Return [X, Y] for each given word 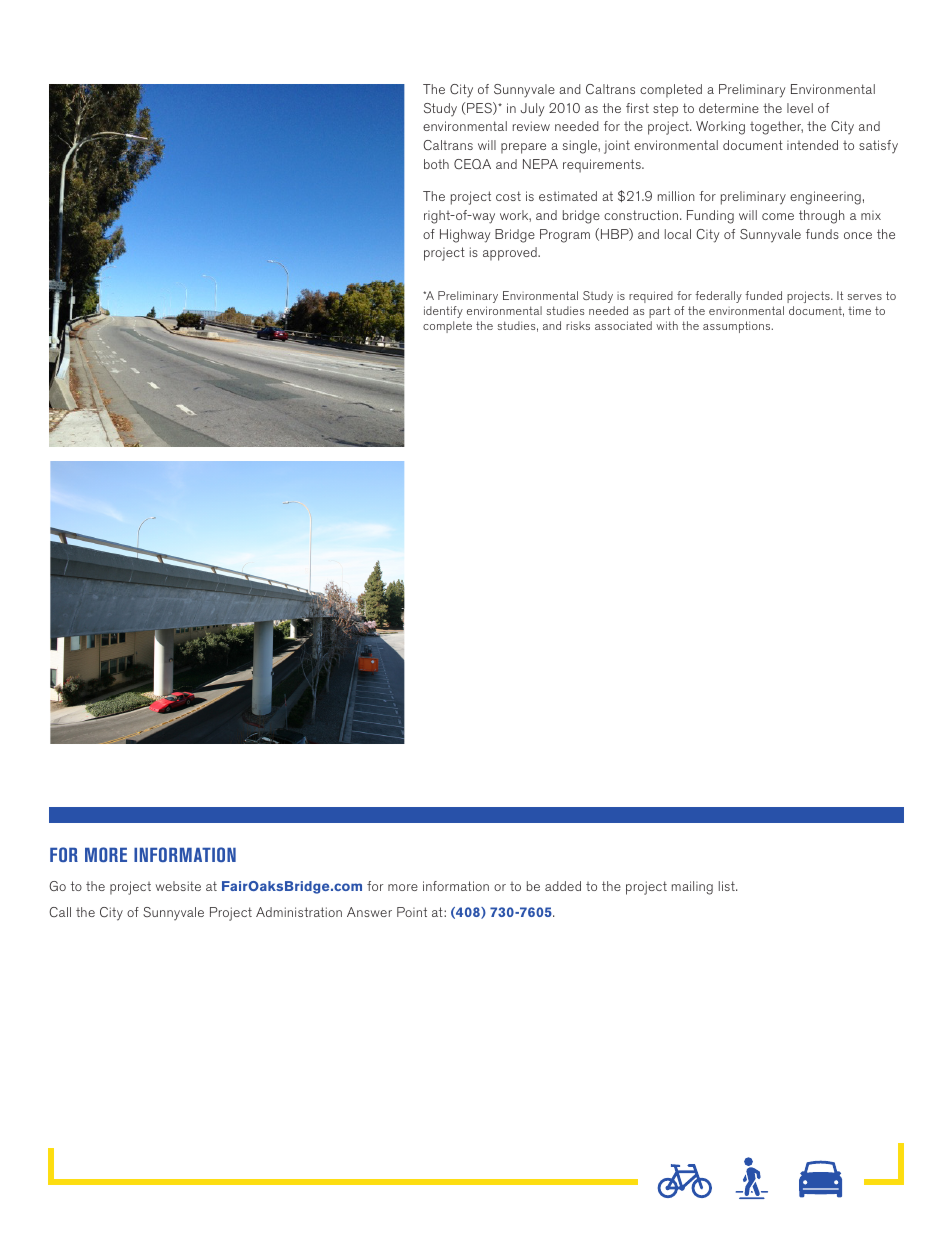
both [436, 164]
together [776, 128]
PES [479, 108]
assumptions [738, 327]
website [178, 886]
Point [412, 912]
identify [443, 312]
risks [578, 325]
